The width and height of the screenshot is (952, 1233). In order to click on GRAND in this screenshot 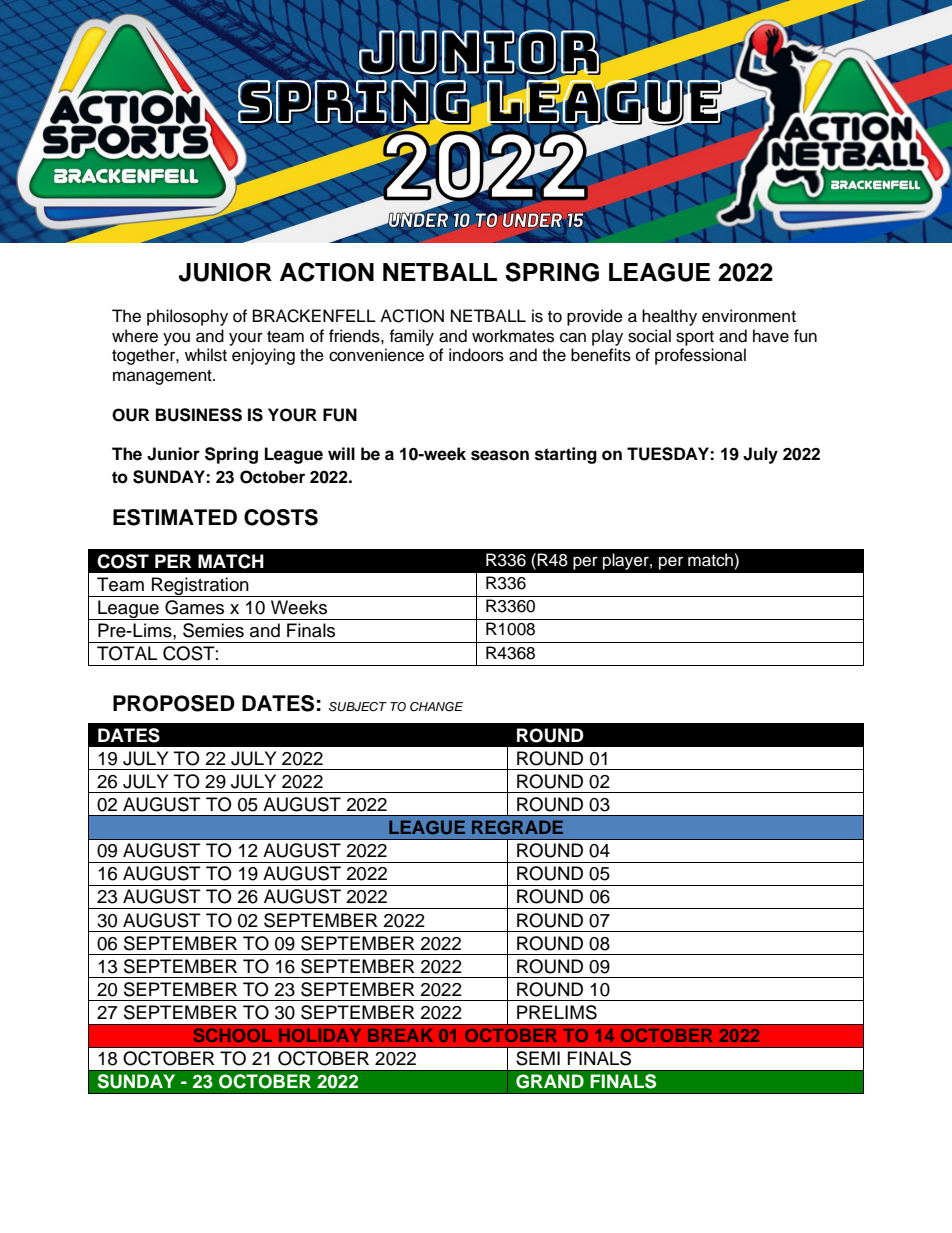, I will do `click(550, 1081)`.
